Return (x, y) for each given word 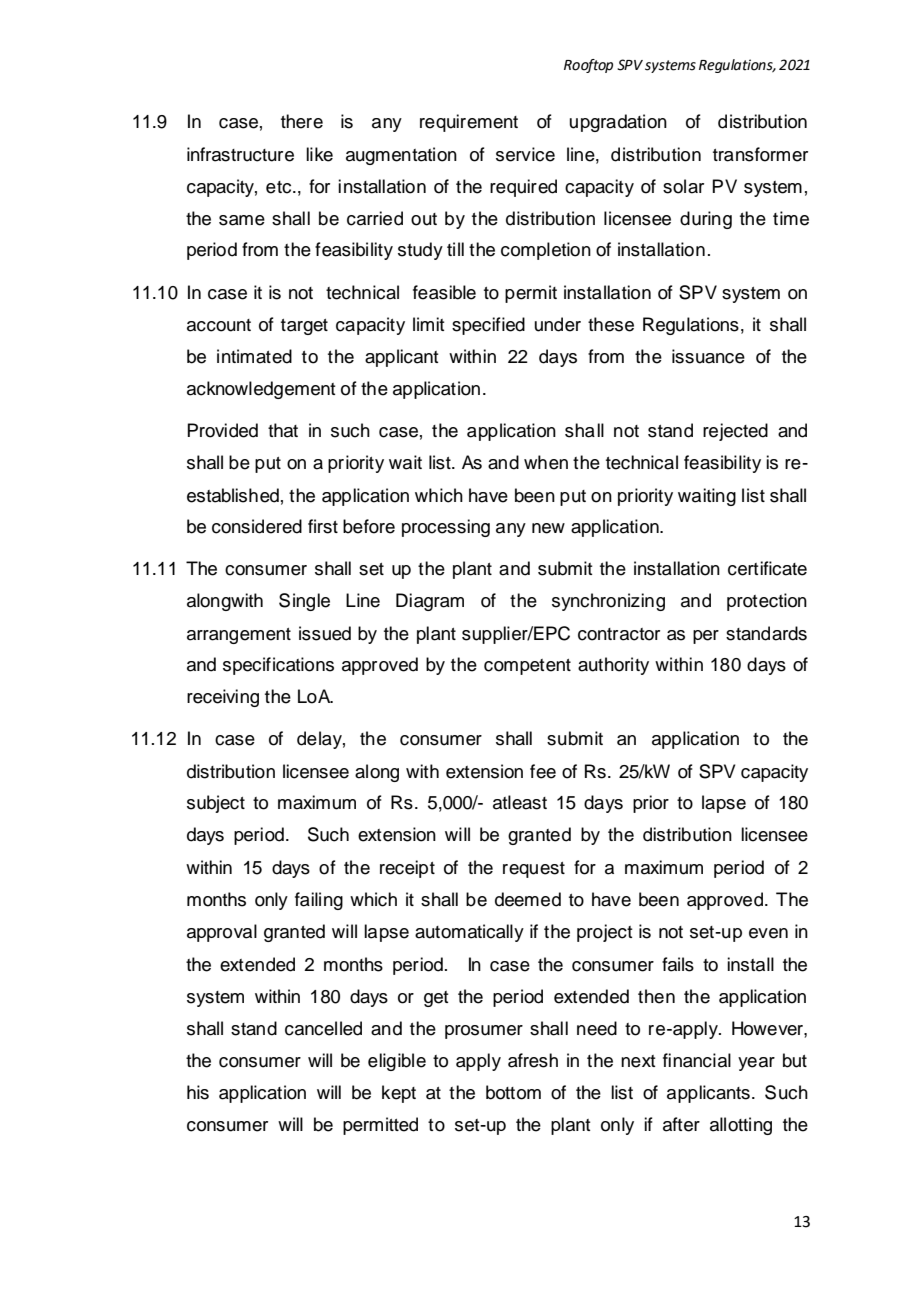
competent (527, 667)
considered (257, 526)
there (302, 121)
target (304, 327)
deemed (528, 899)
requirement (469, 123)
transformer (760, 154)
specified (488, 326)
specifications (278, 666)
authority (613, 666)
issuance (708, 356)
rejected (735, 432)
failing (319, 901)
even (768, 933)
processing (446, 528)
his (198, 1092)
